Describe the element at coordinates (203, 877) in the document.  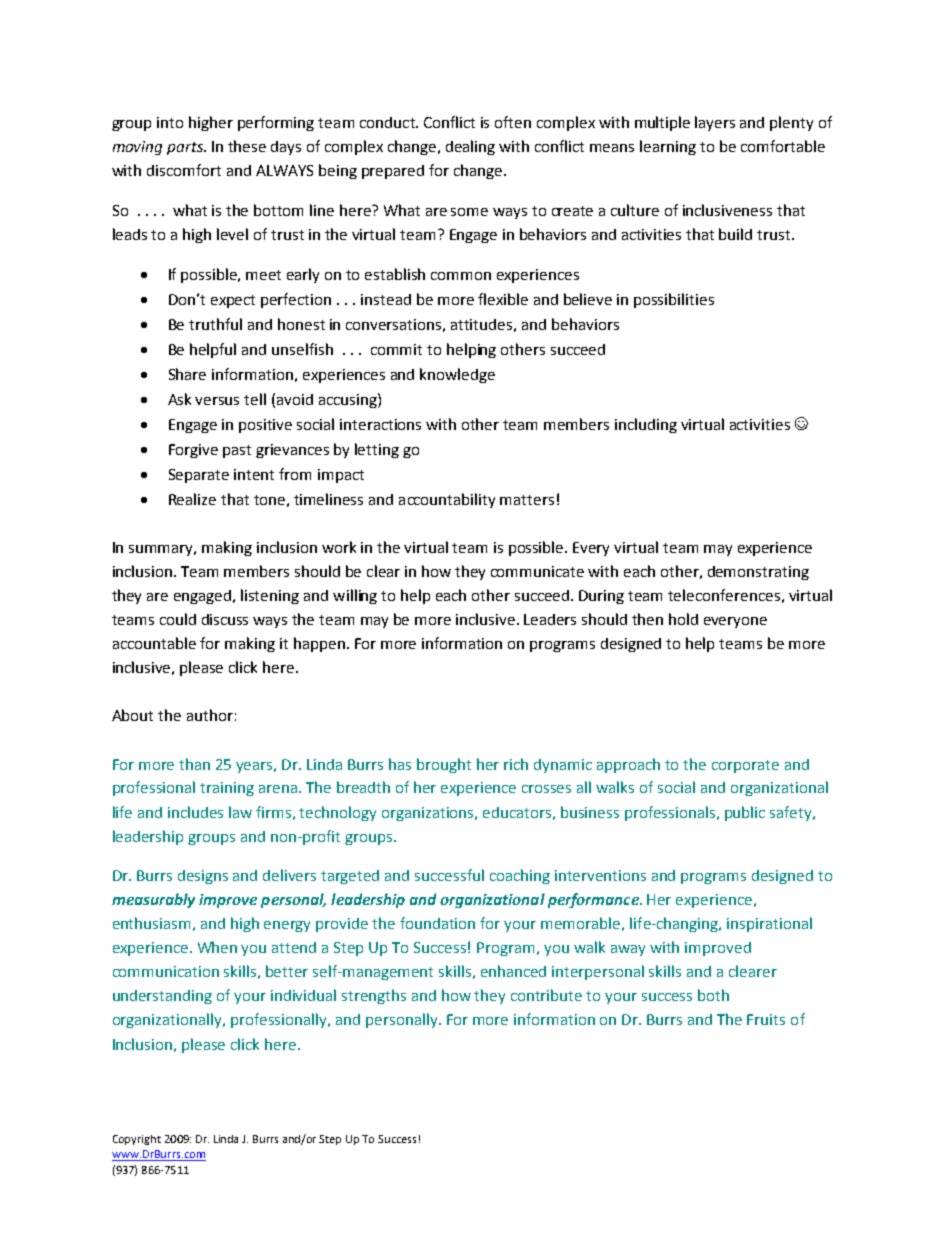
I see `designs` at that location.
